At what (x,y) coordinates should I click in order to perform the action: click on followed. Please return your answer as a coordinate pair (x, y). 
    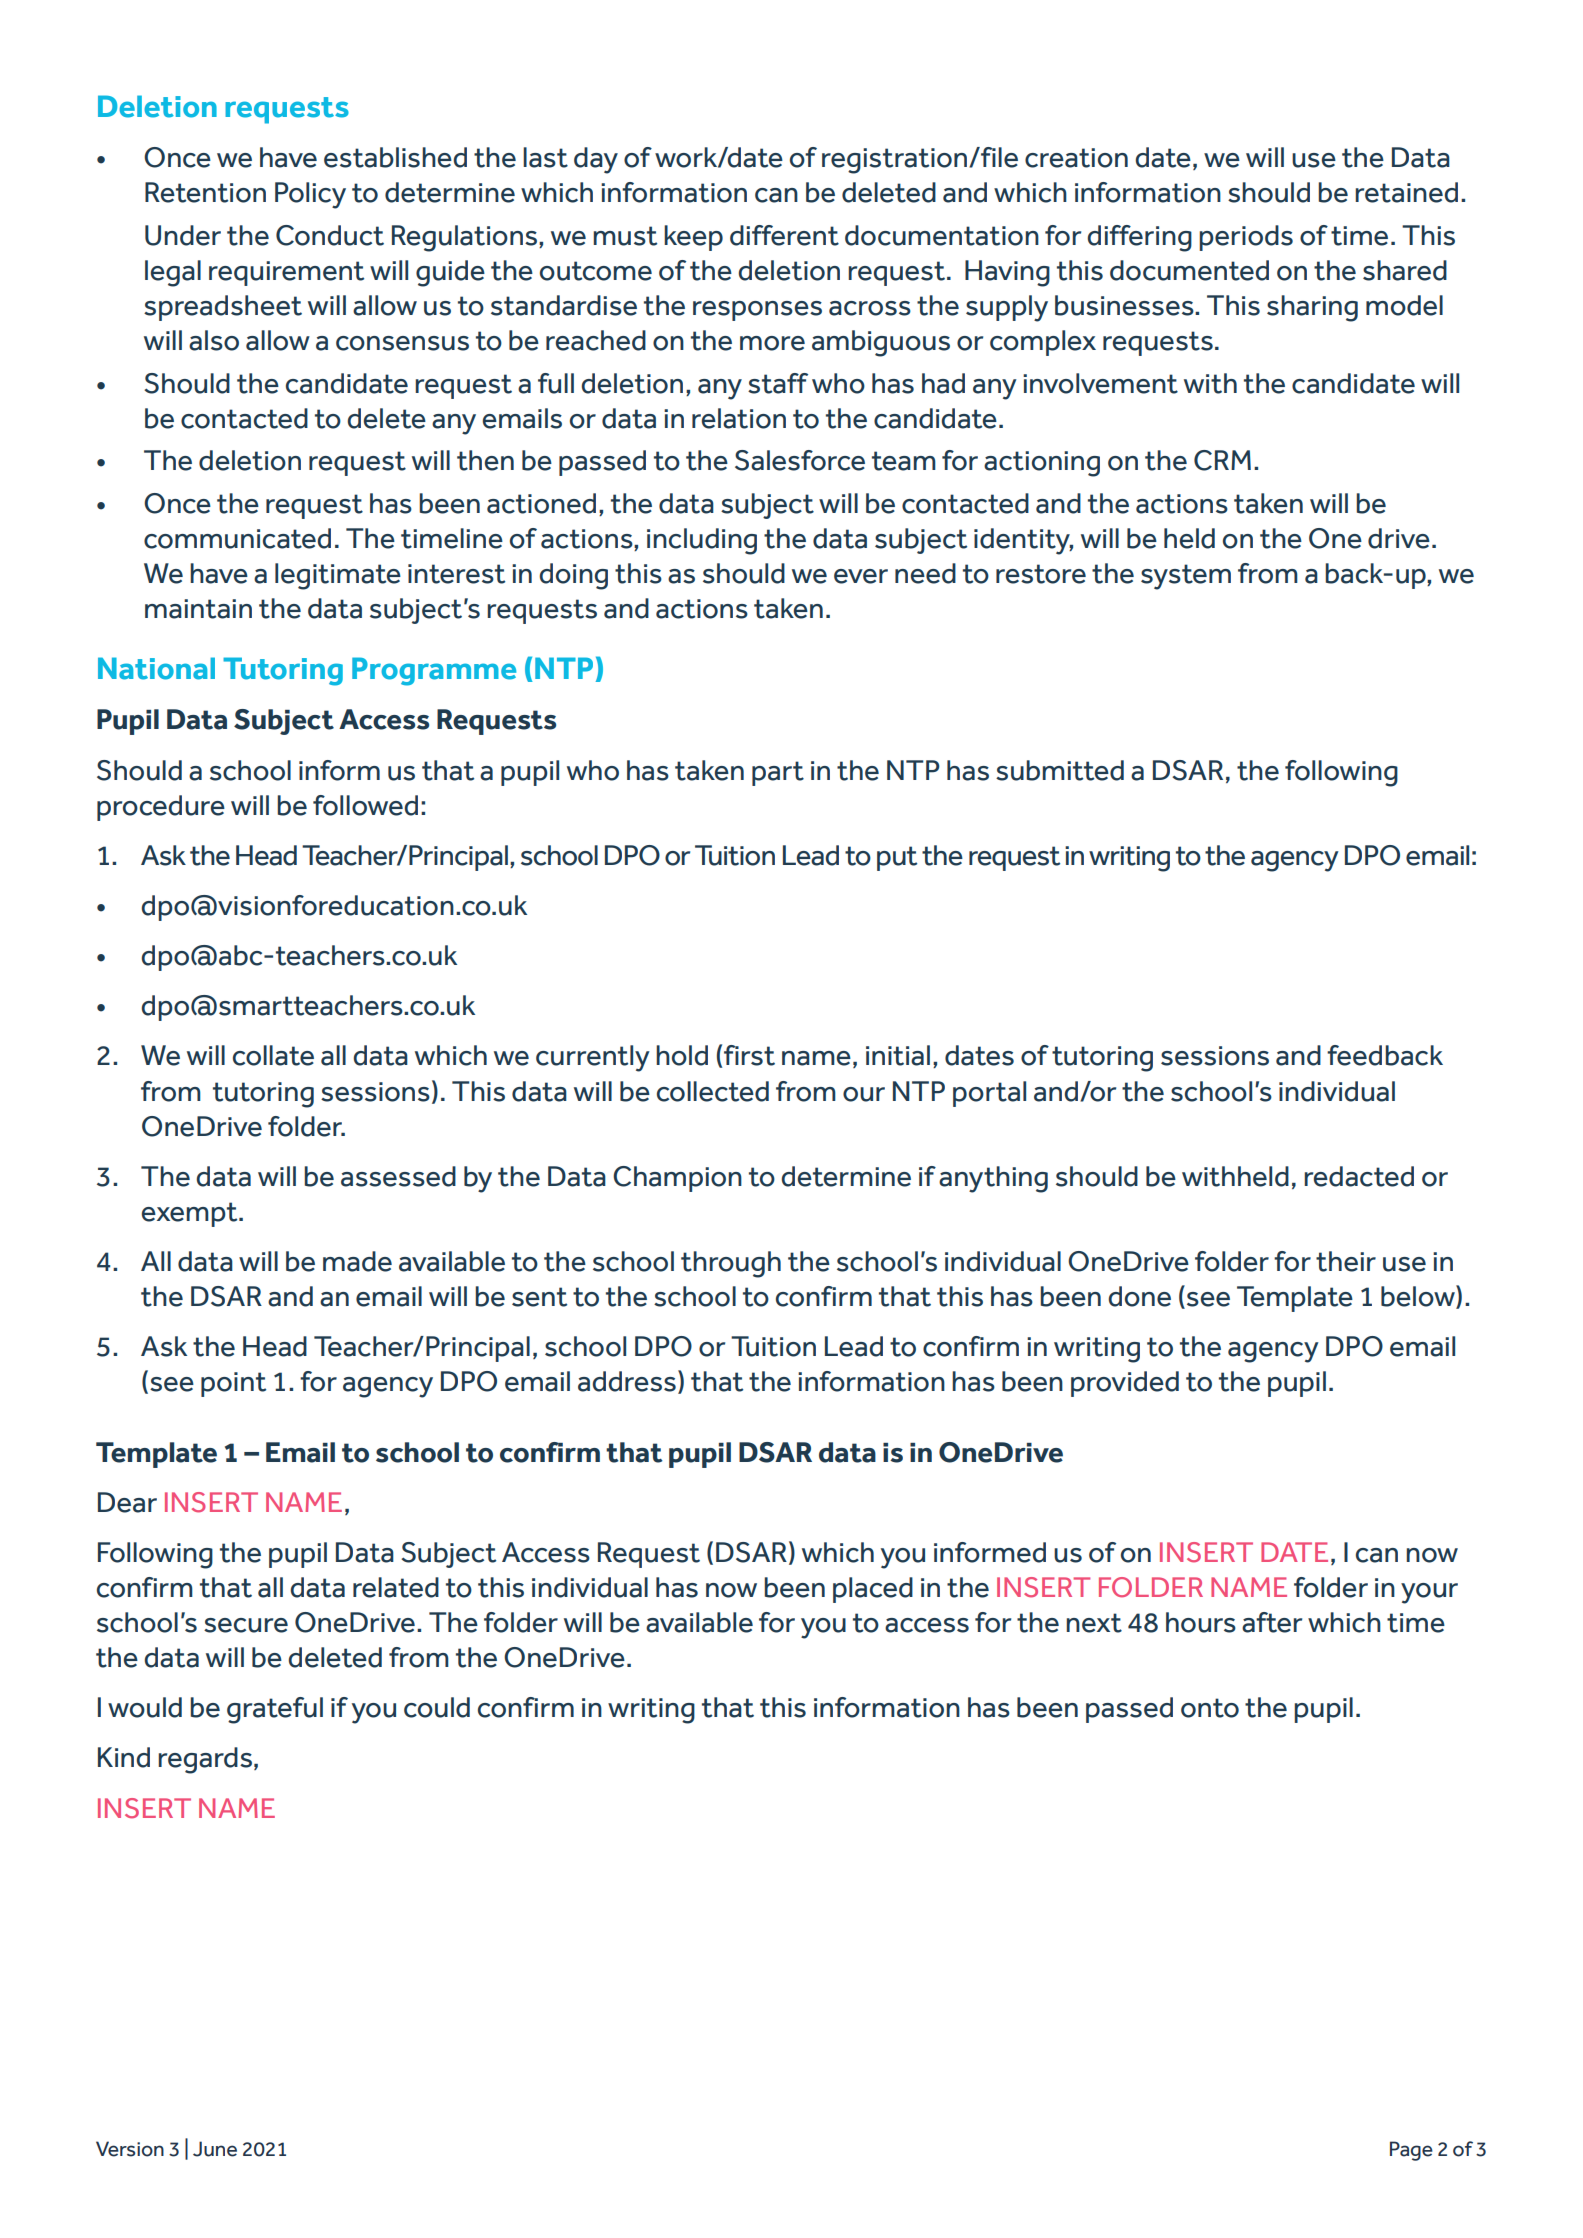
    Looking at the image, I should click on (365, 805).
